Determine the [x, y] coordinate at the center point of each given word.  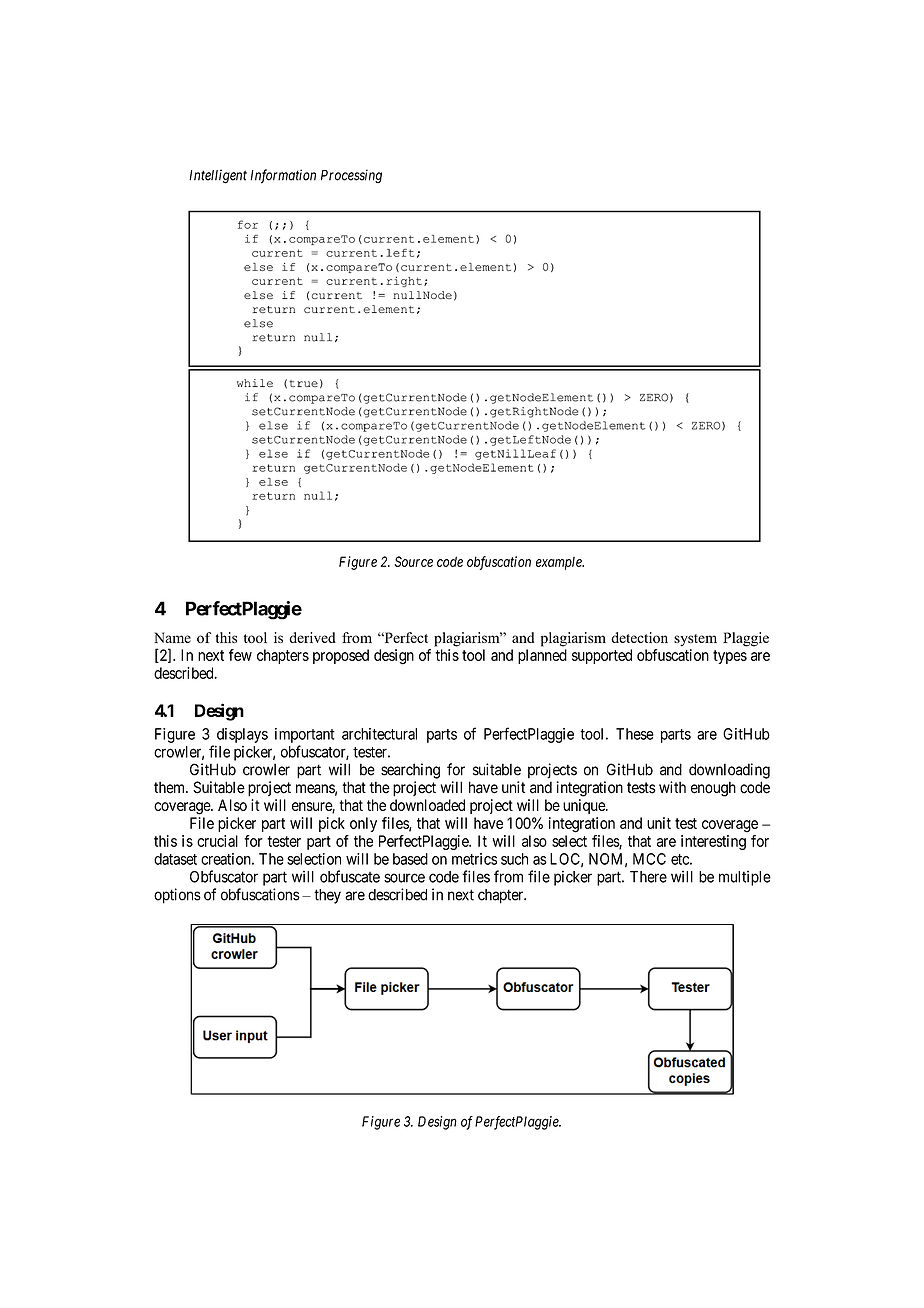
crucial [217, 841]
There [648, 877]
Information [283, 176]
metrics [474, 859]
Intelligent [218, 176]
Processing [351, 176]
